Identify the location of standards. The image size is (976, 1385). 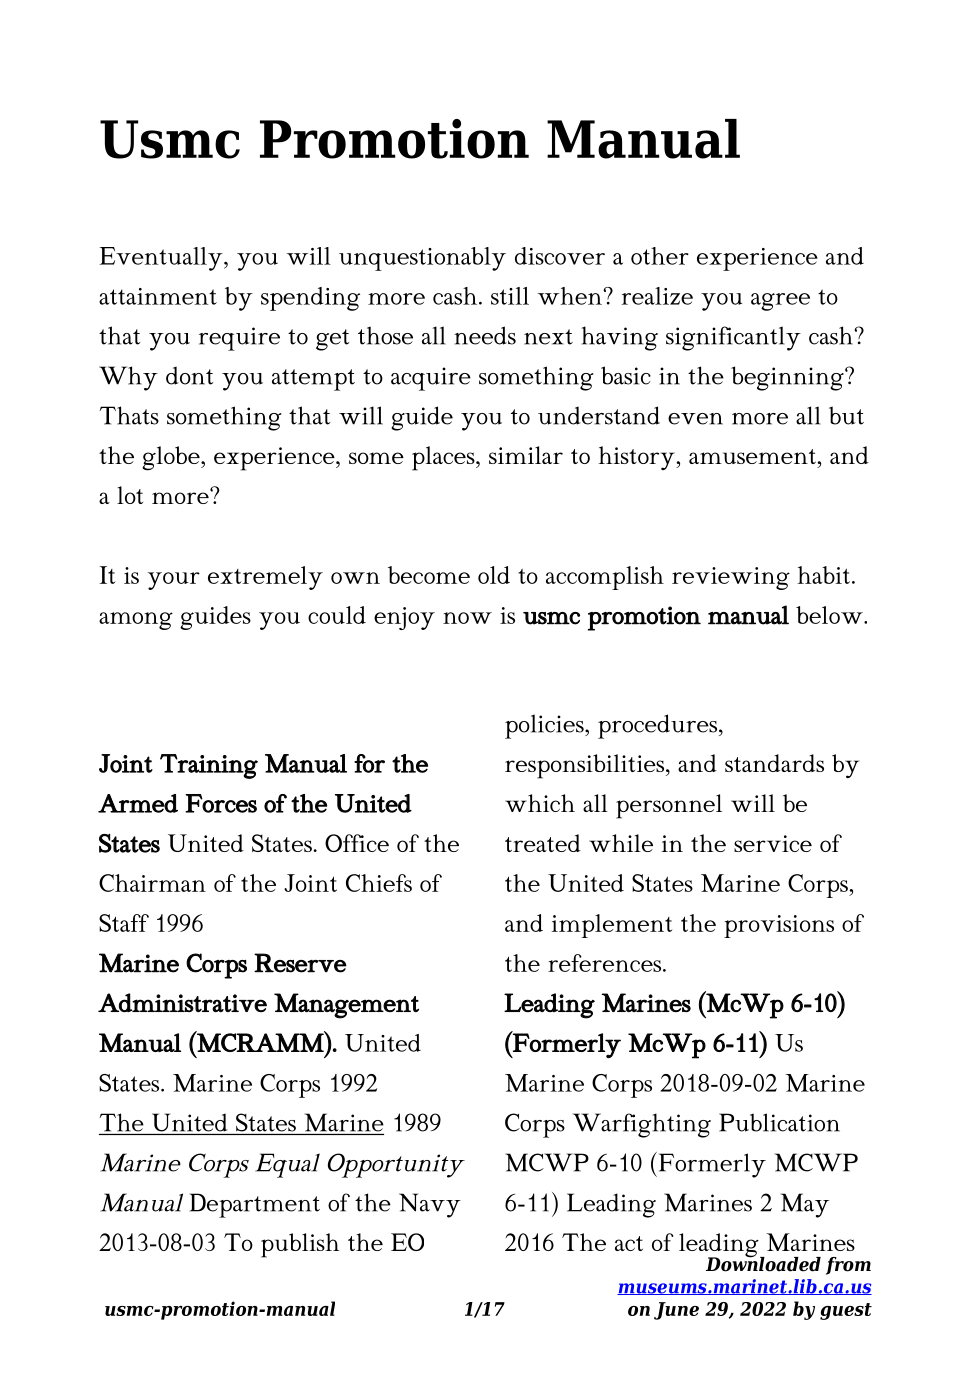
(774, 763).
